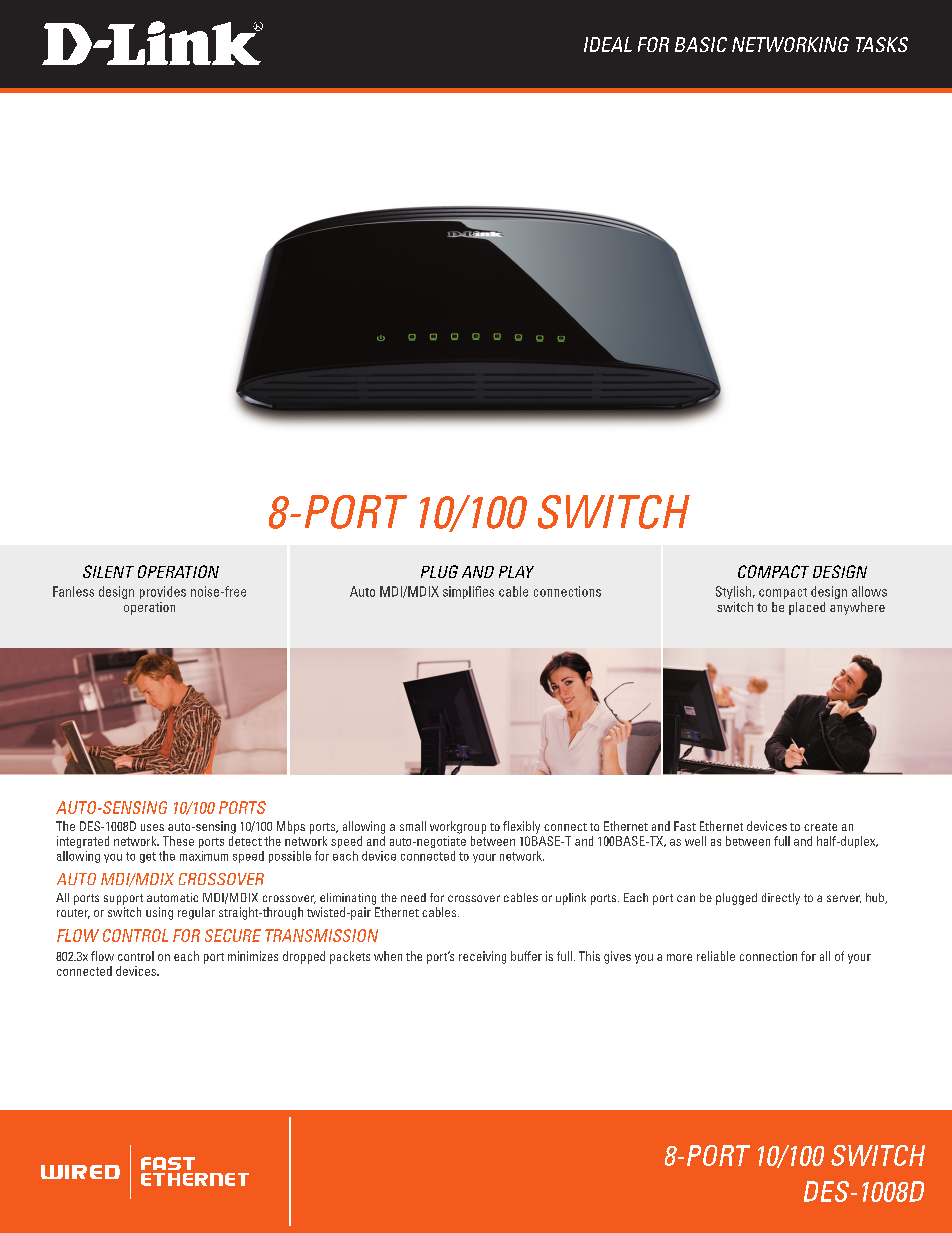 The height and width of the screenshot is (1233, 952). Describe the element at coordinates (820, 827) in the screenshot. I see `create` at that location.
